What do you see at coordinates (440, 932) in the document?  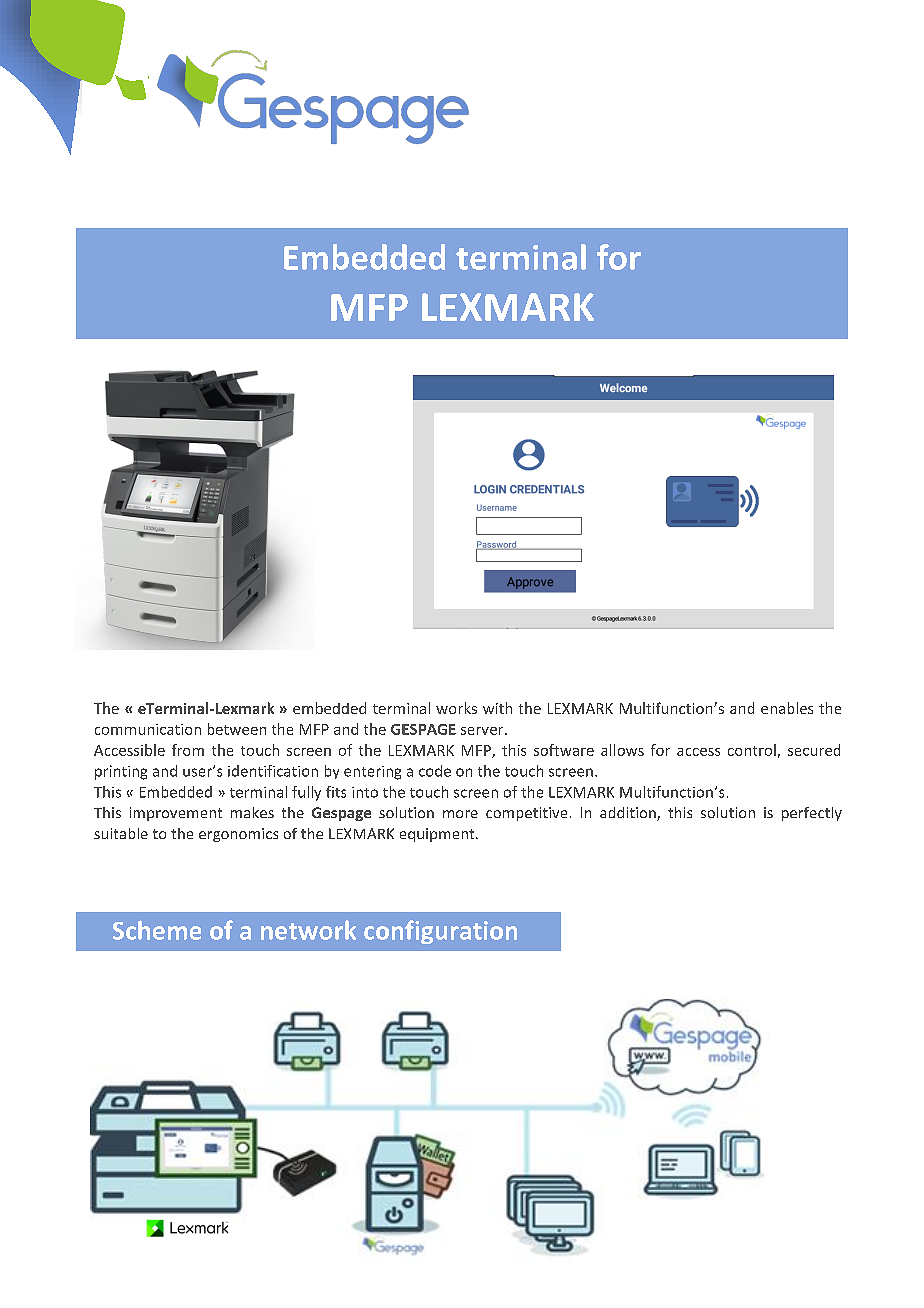 I see `configuration` at bounding box center [440, 932].
